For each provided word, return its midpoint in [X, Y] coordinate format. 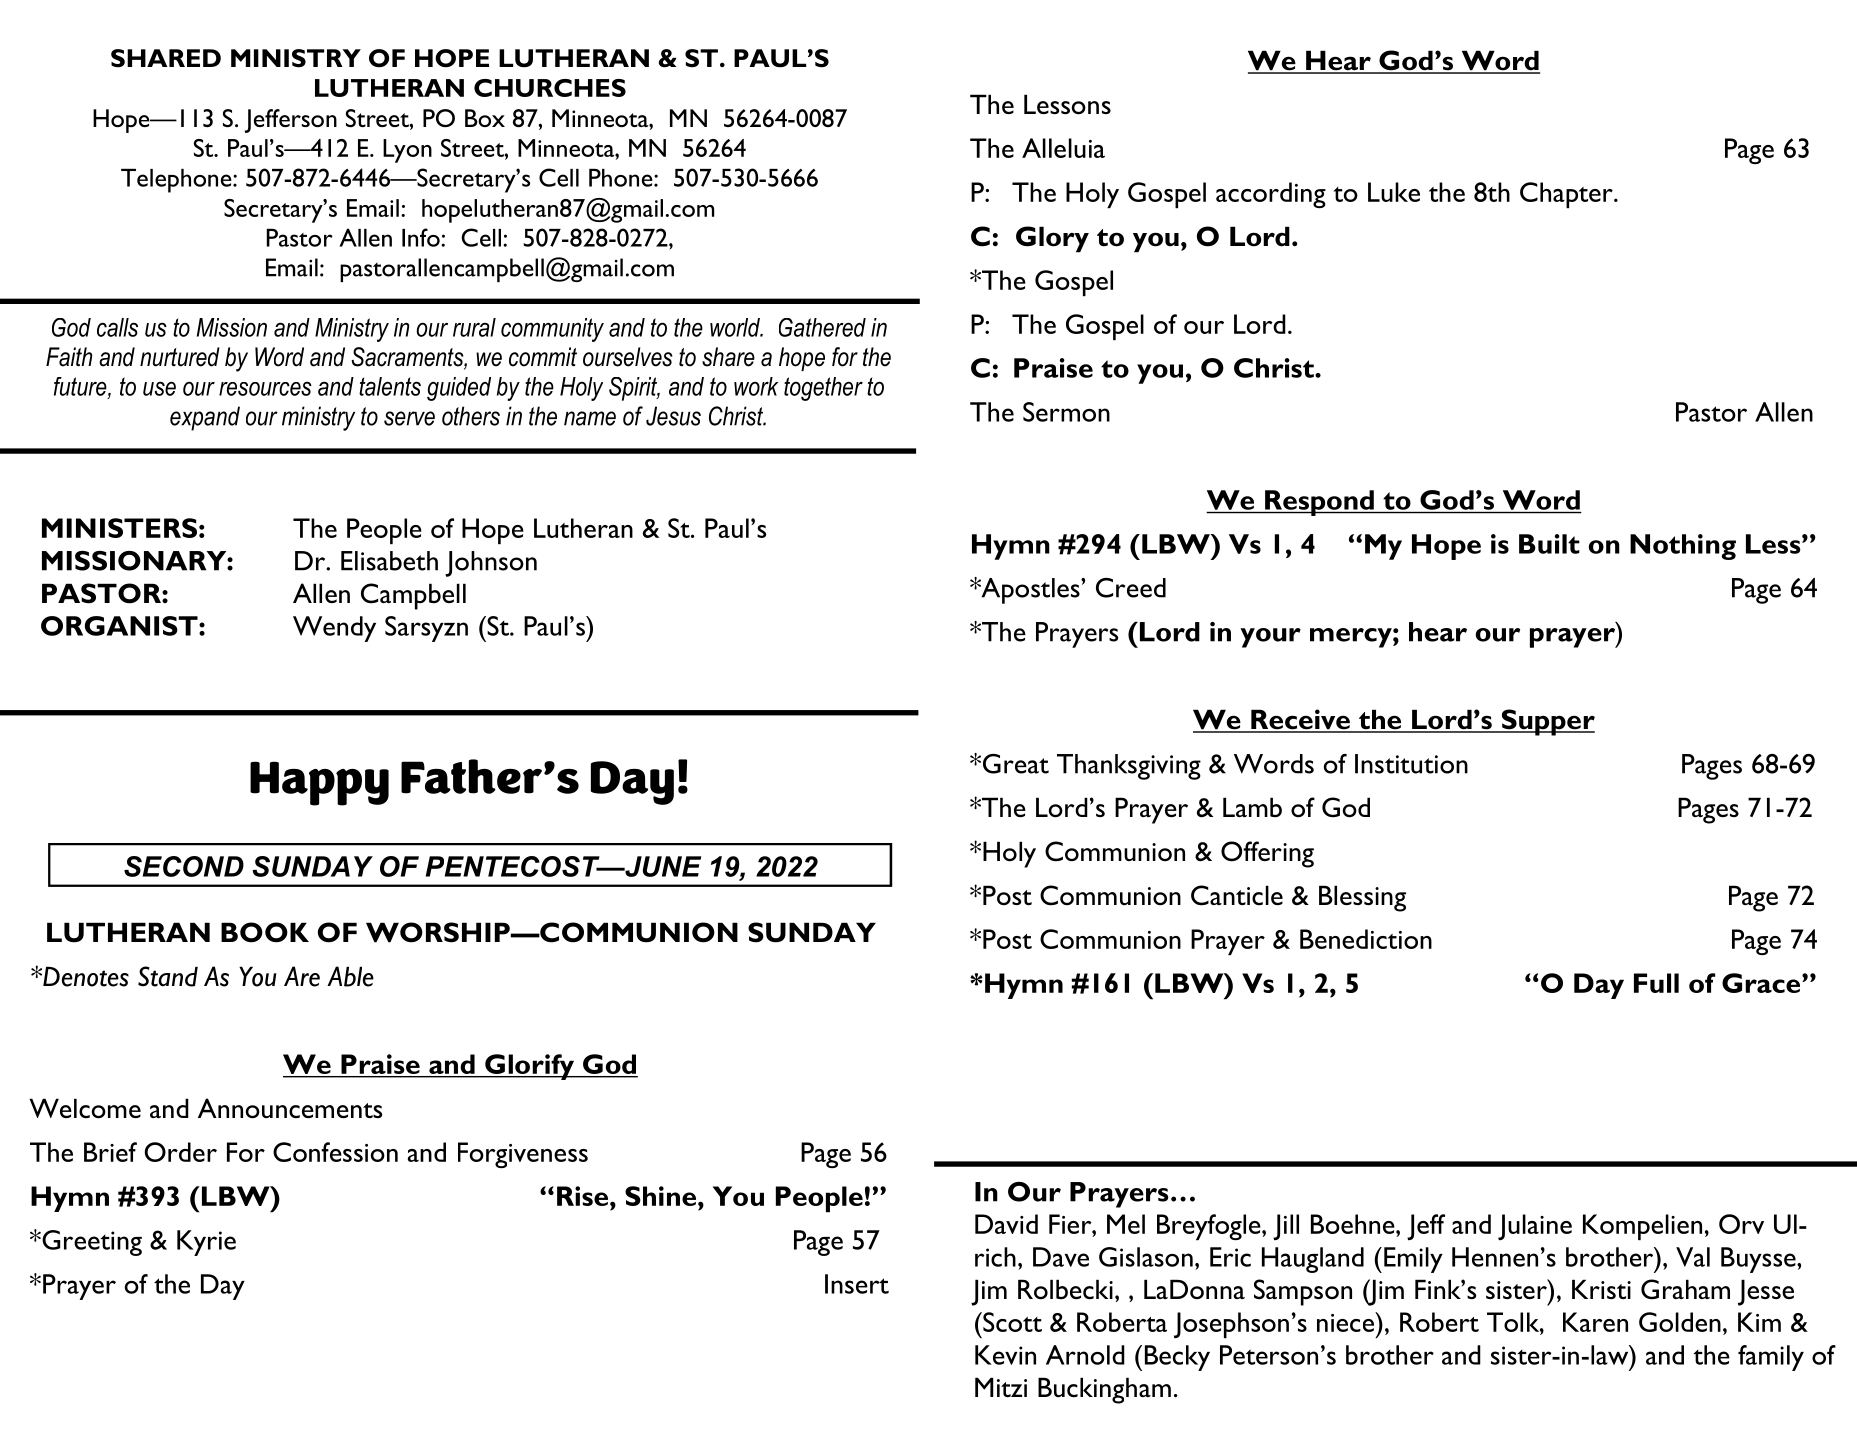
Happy [319, 783]
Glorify [529, 1067]
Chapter [1567, 195]
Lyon [407, 151]
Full [1656, 983]
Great [1016, 764]
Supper [1547, 722]
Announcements [290, 1108]
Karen [1595, 1322]
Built [1549, 544]
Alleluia [1063, 148]
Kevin [1005, 1355]
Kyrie [206, 1243]
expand [205, 418]
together [823, 389]
